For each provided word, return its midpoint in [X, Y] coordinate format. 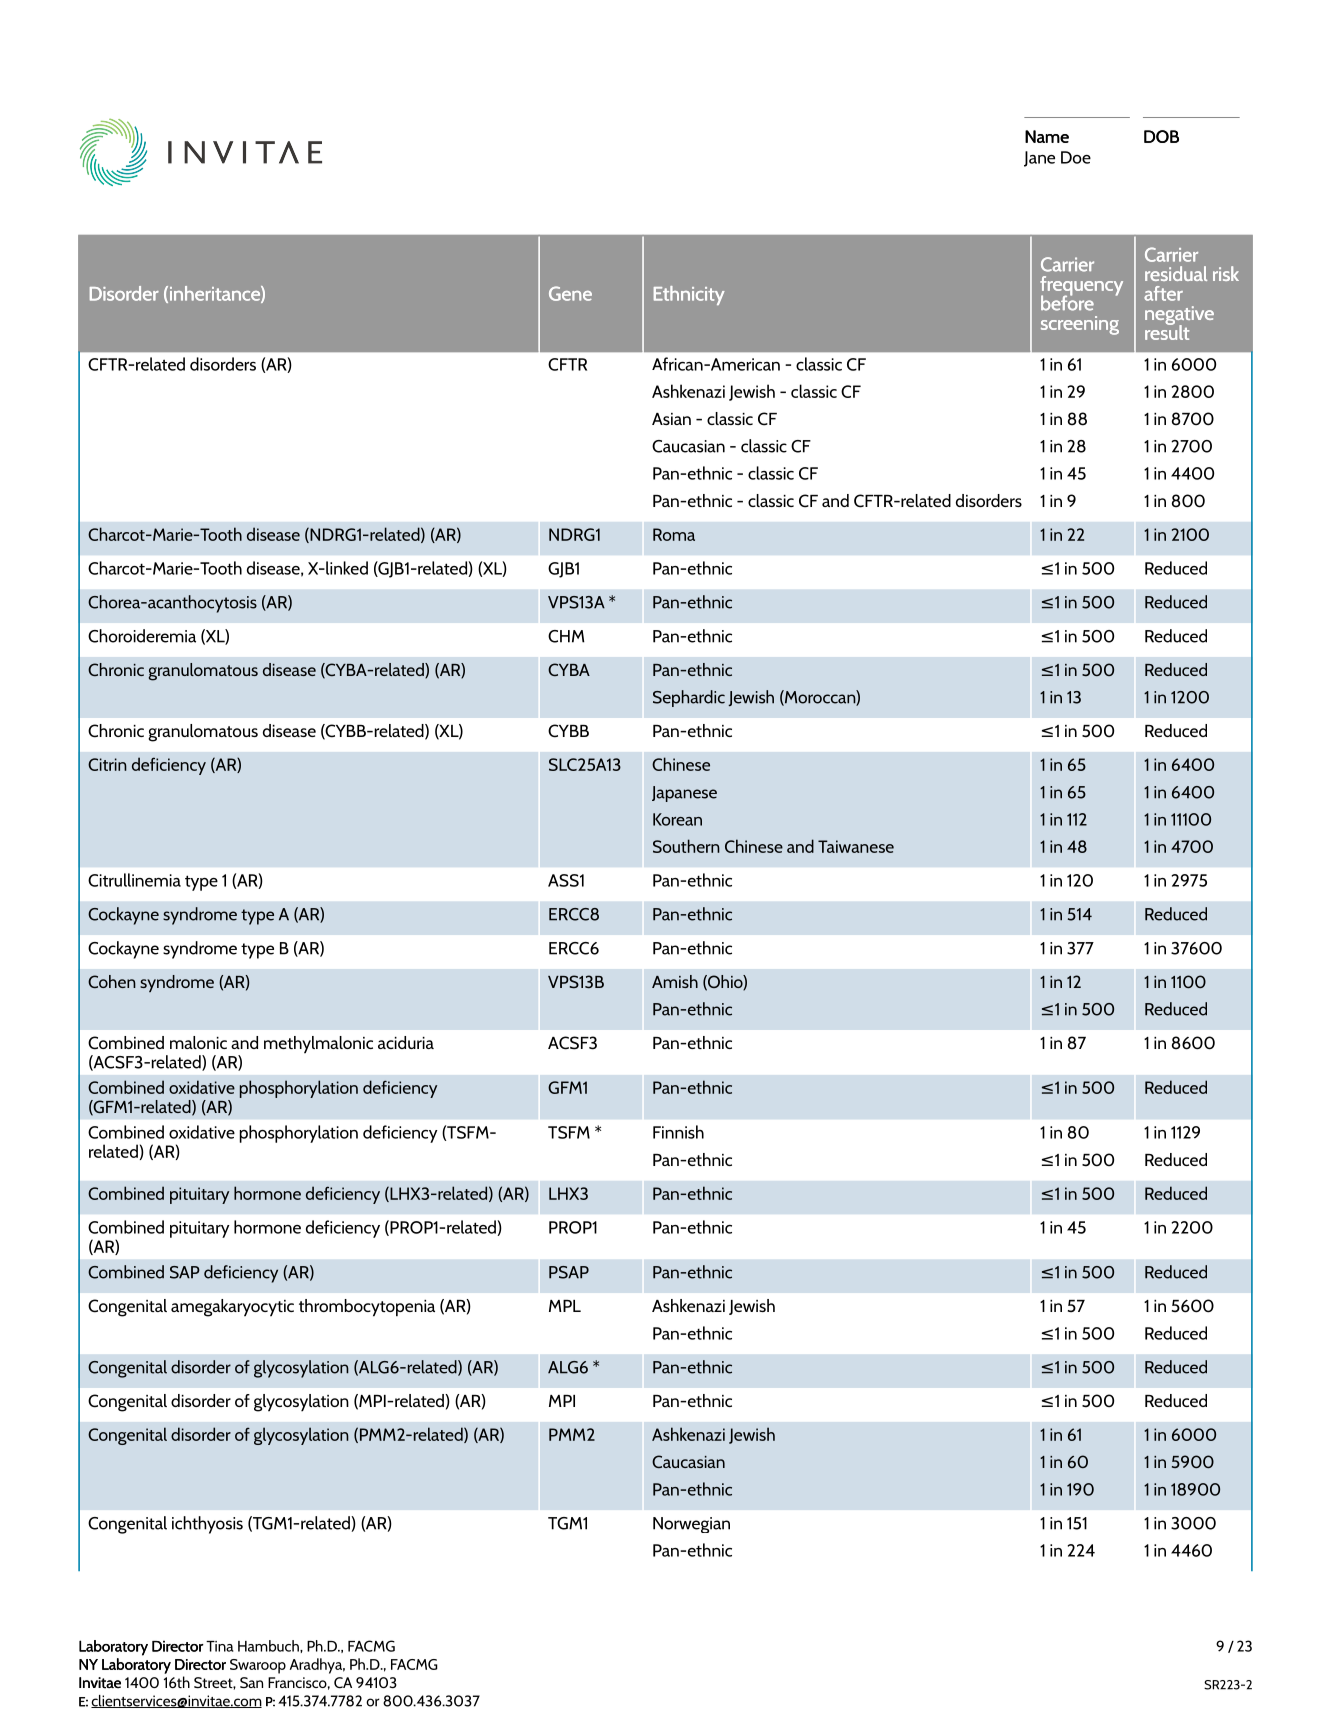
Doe [1076, 157]
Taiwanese [856, 846]
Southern [686, 846]
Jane [1039, 159]
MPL [565, 1306]
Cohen [112, 981]
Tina [219, 1646]
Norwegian [691, 1525]
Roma [674, 534]
